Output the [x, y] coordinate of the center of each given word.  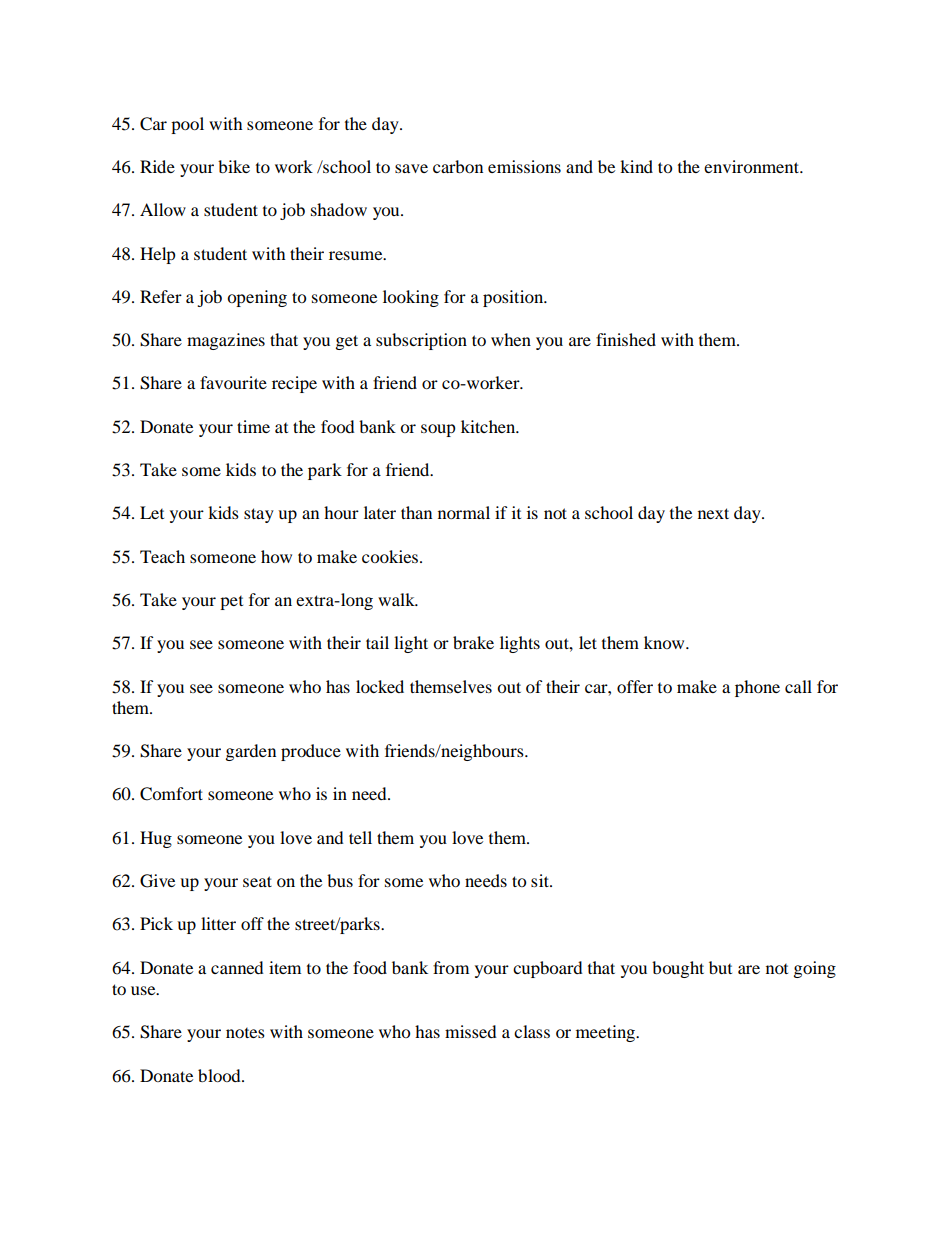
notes [245, 1033]
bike [234, 166]
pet [231, 603]
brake [473, 642]
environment [753, 166]
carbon [458, 166]
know [665, 642]
